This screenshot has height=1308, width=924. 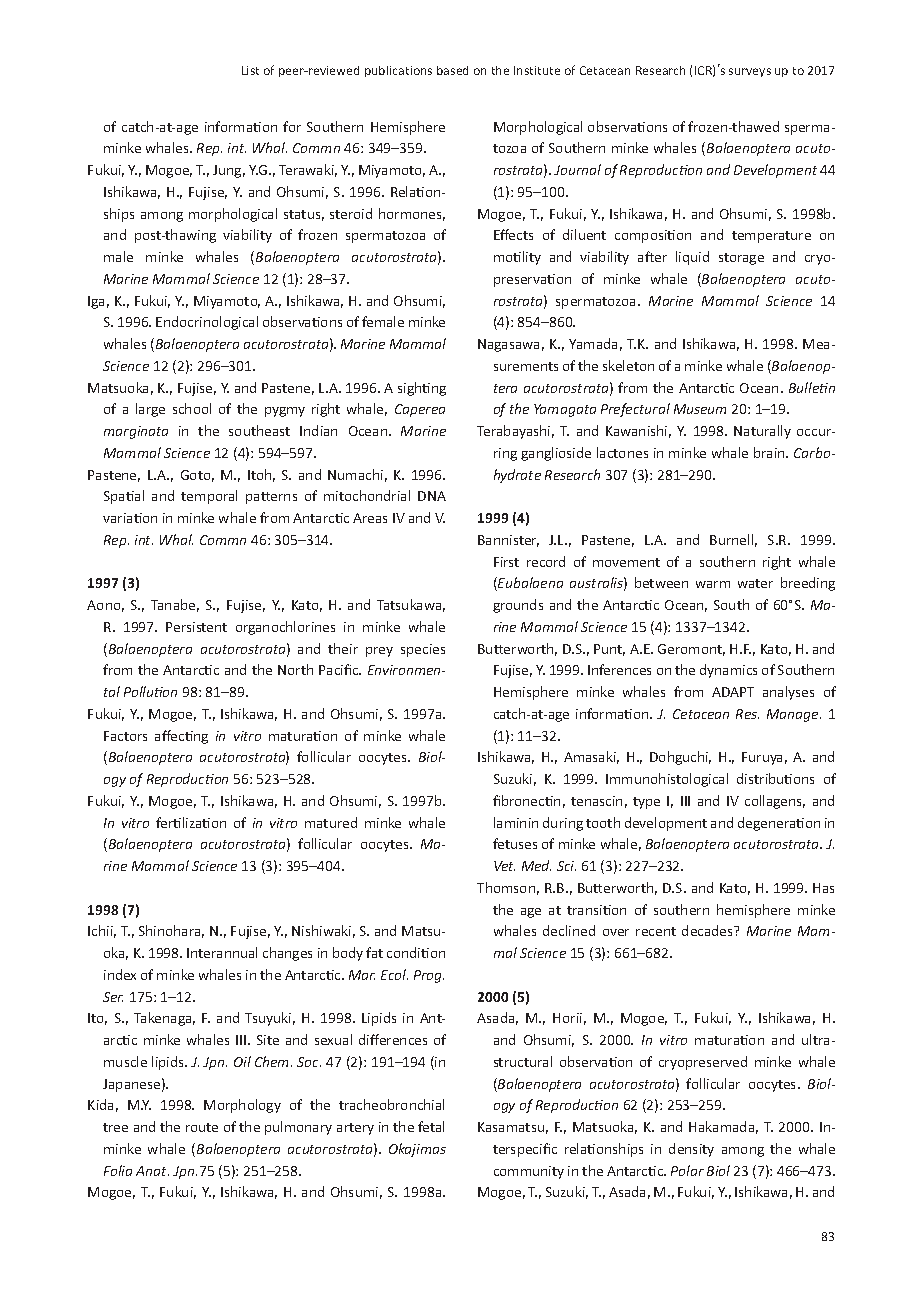 What do you see at coordinates (202, 1127) in the screenshot?
I see `route` at bounding box center [202, 1127].
